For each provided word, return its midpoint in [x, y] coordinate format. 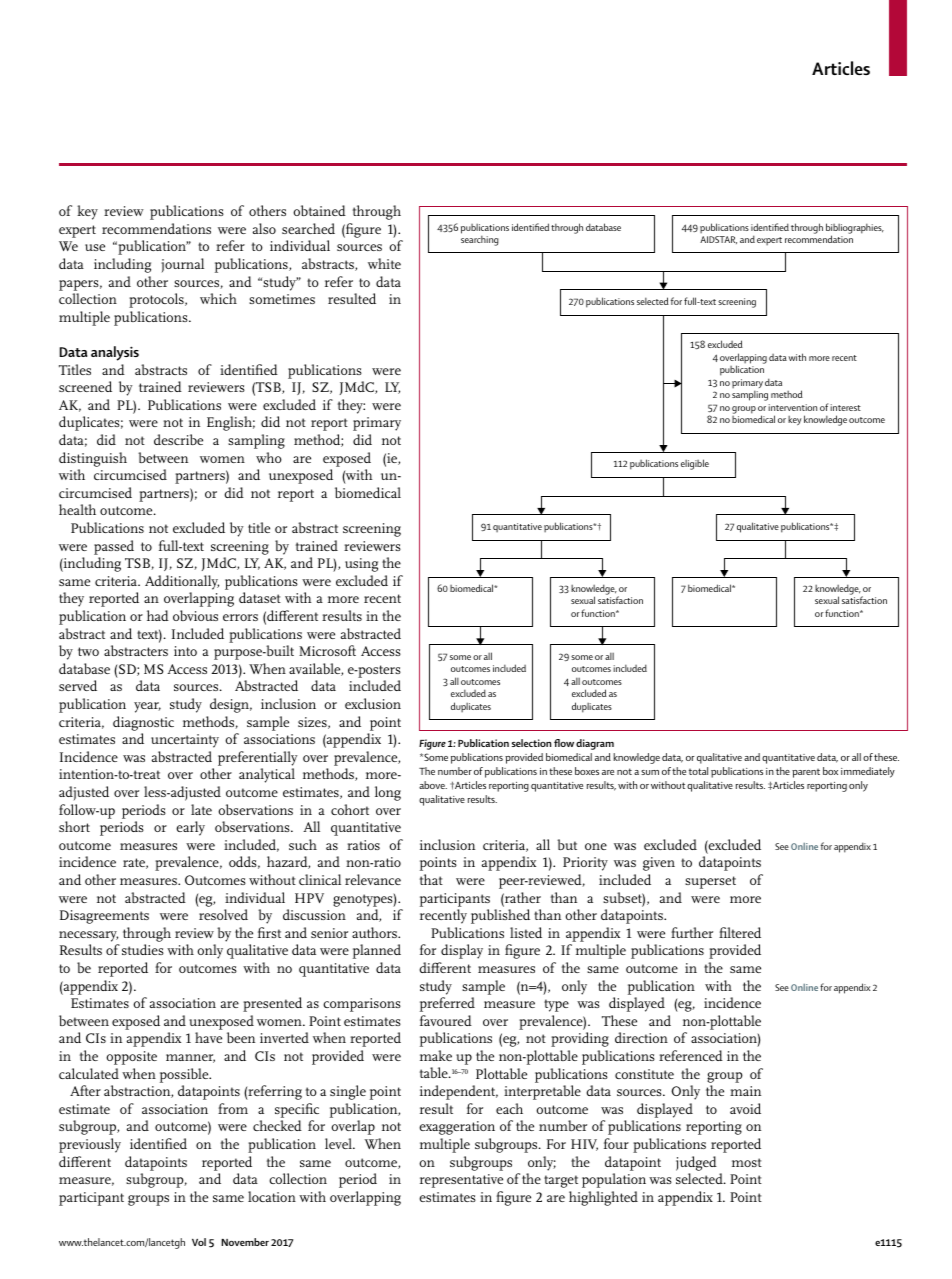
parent [806, 773]
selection [531, 743]
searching [480, 241]
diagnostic [143, 723]
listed [526, 932]
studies [143, 949]
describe [178, 439]
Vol [199, 1242]
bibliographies [855, 229]
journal [182, 265]
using [361, 565]
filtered [740, 932]
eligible [695, 464]
